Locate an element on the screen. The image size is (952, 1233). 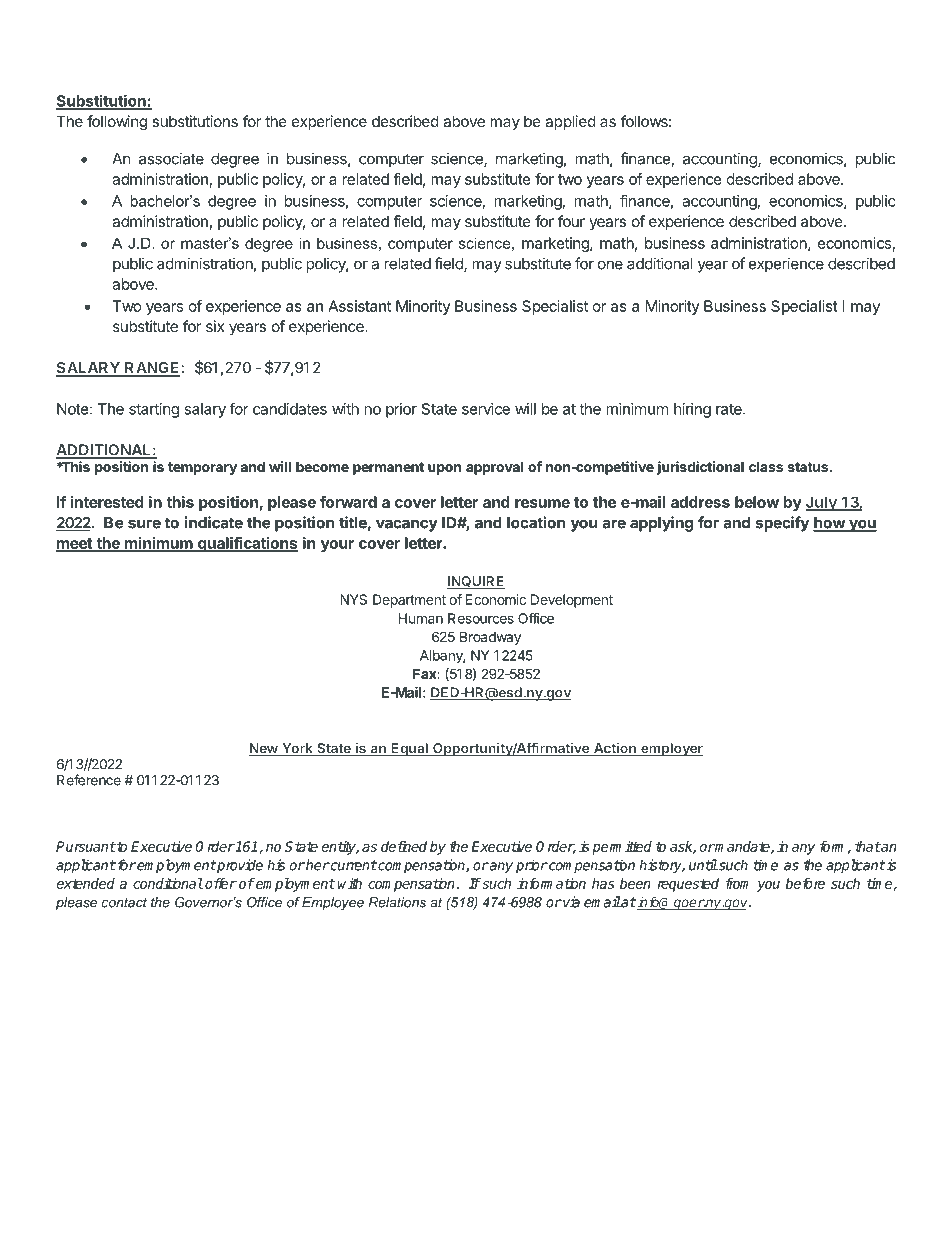
four is located at coordinates (571, 221).
